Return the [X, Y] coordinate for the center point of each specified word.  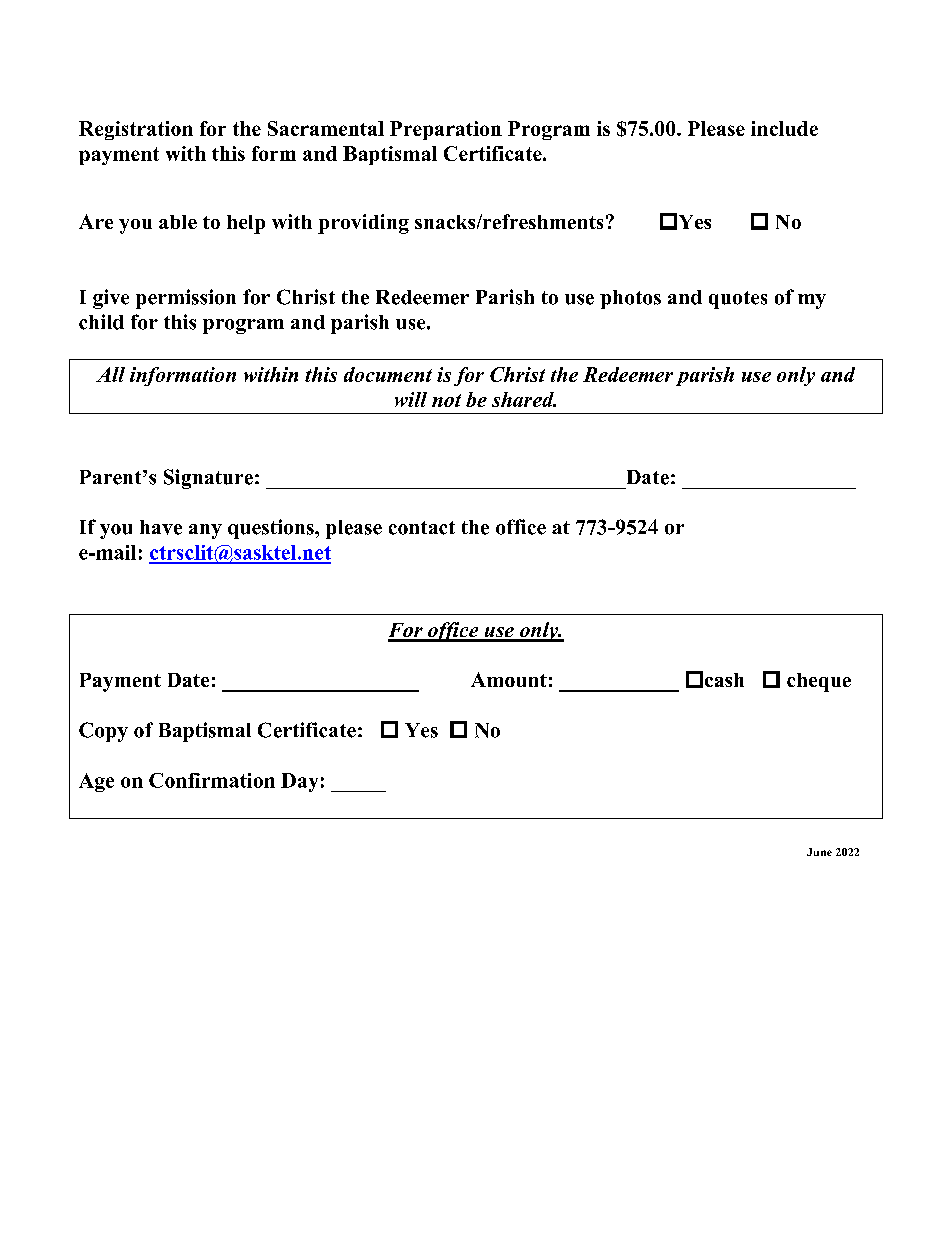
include [784, 128]
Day [299, 782]
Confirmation [212, 780]
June [819, 852]
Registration [136, 130]
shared [524, 399]
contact [422, 528]
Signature [208, 479]
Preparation [446, 130]
